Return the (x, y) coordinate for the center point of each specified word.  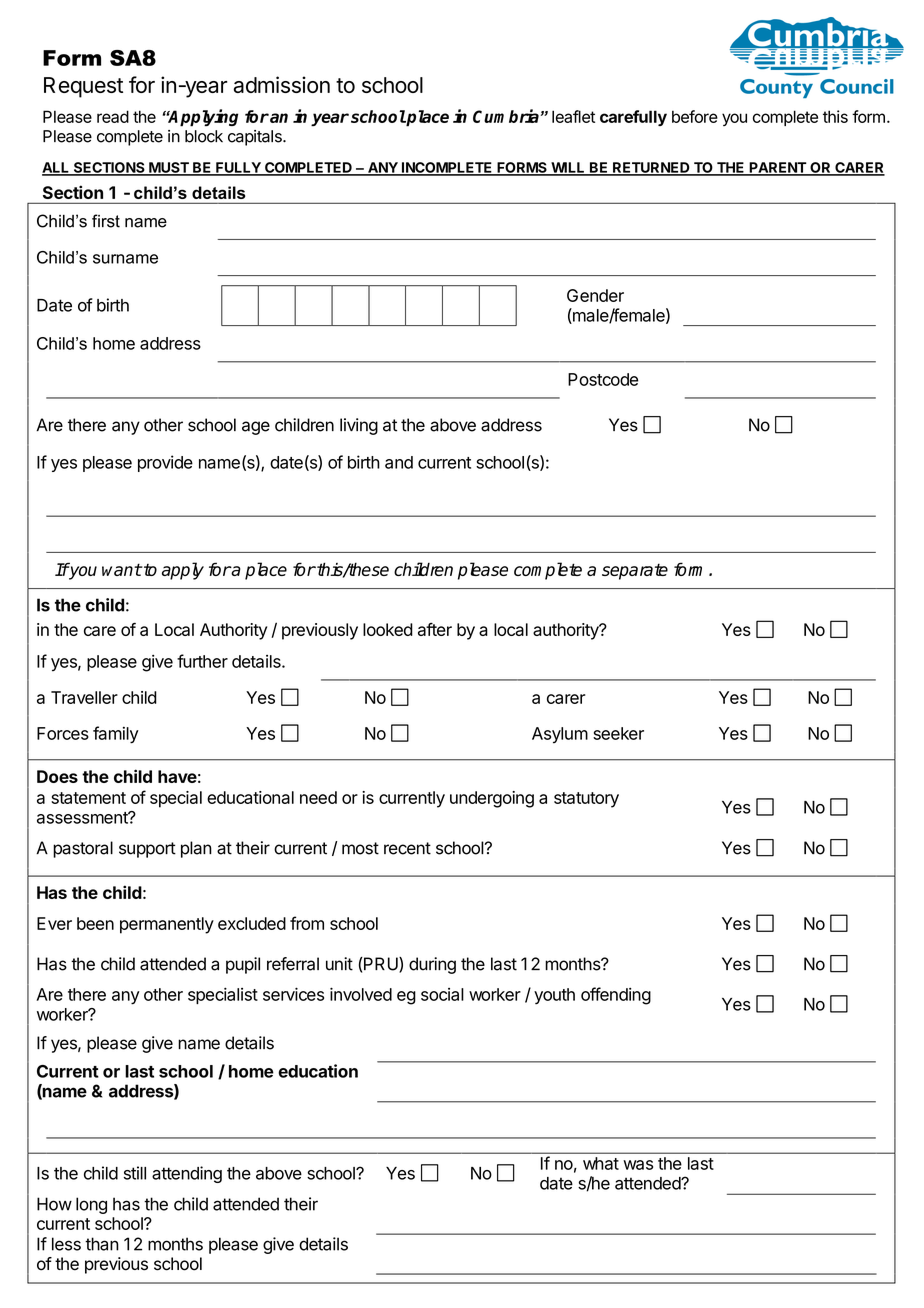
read (113, 116)
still (135, 1173)
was (638, 1165)
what (601, 1163)
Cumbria (506, 116)
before (695, 116)
